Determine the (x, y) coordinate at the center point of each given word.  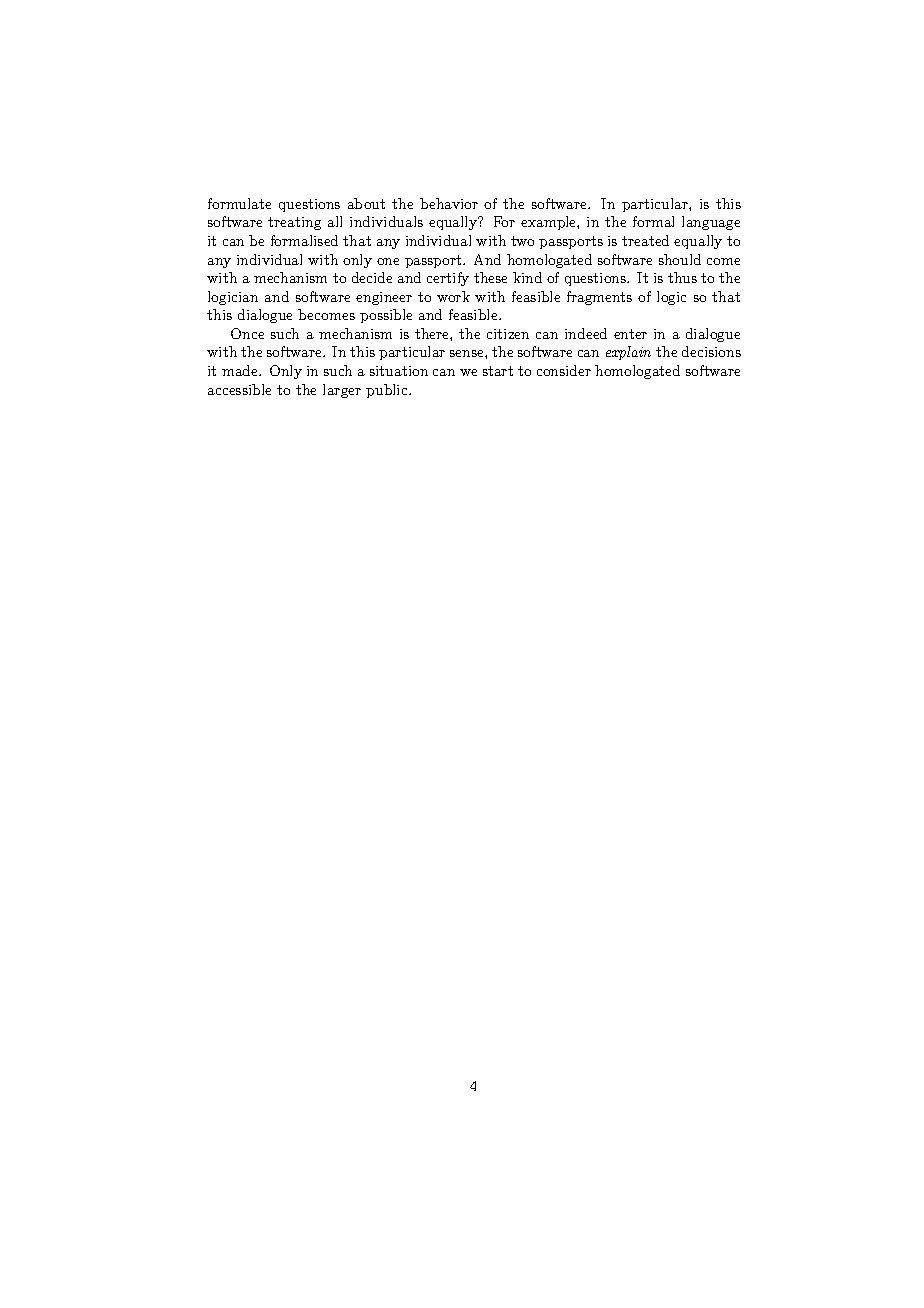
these (490, 277)
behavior (449, 203)
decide (372, 277)
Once (247, 333)
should (680, 259)
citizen (508, 334)
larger (342, 391)
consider (564, 370)
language (711, 223)
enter (630, 334)
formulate (239, 203)
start (498, 371)
